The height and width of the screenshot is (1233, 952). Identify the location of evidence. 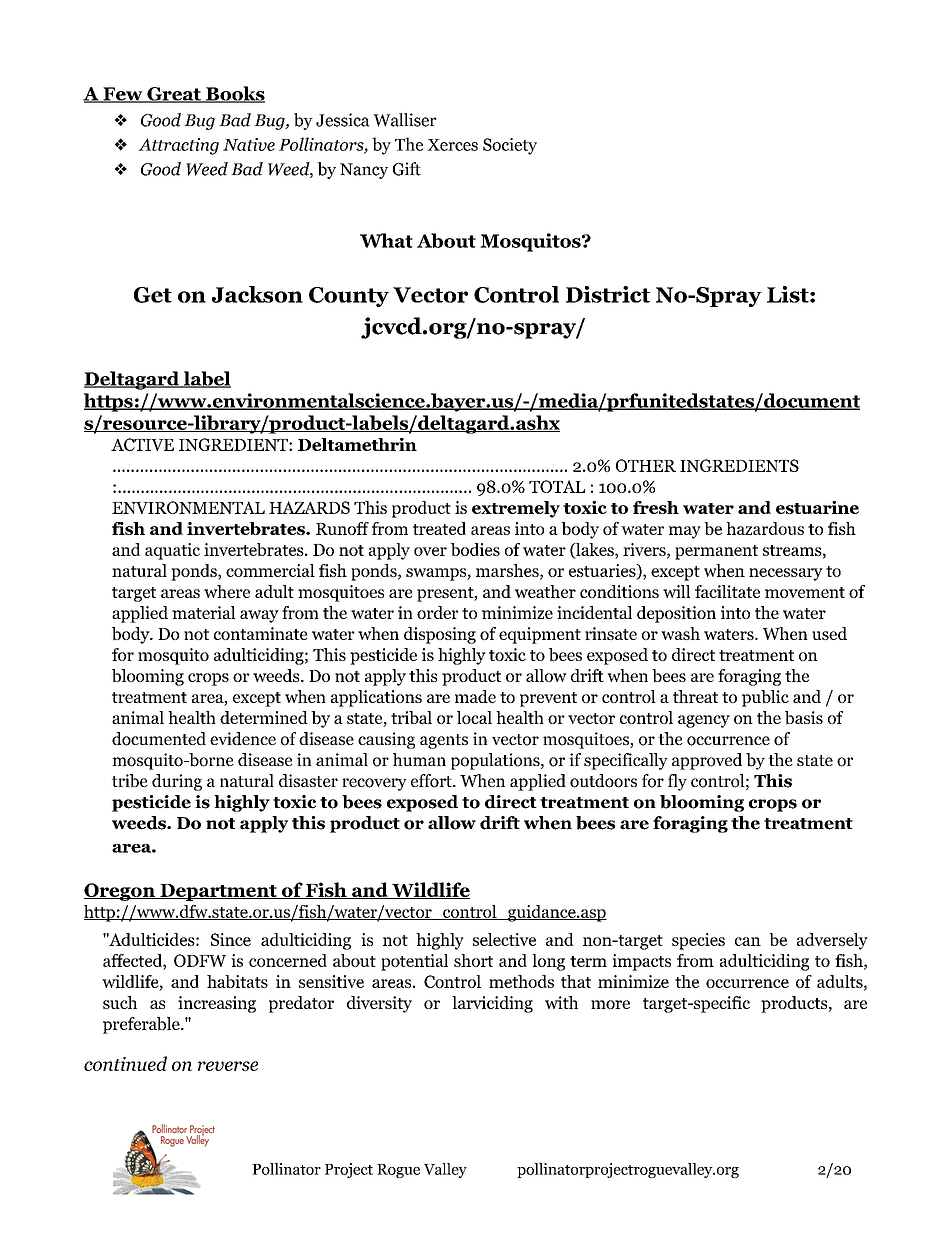
(243, 738).
